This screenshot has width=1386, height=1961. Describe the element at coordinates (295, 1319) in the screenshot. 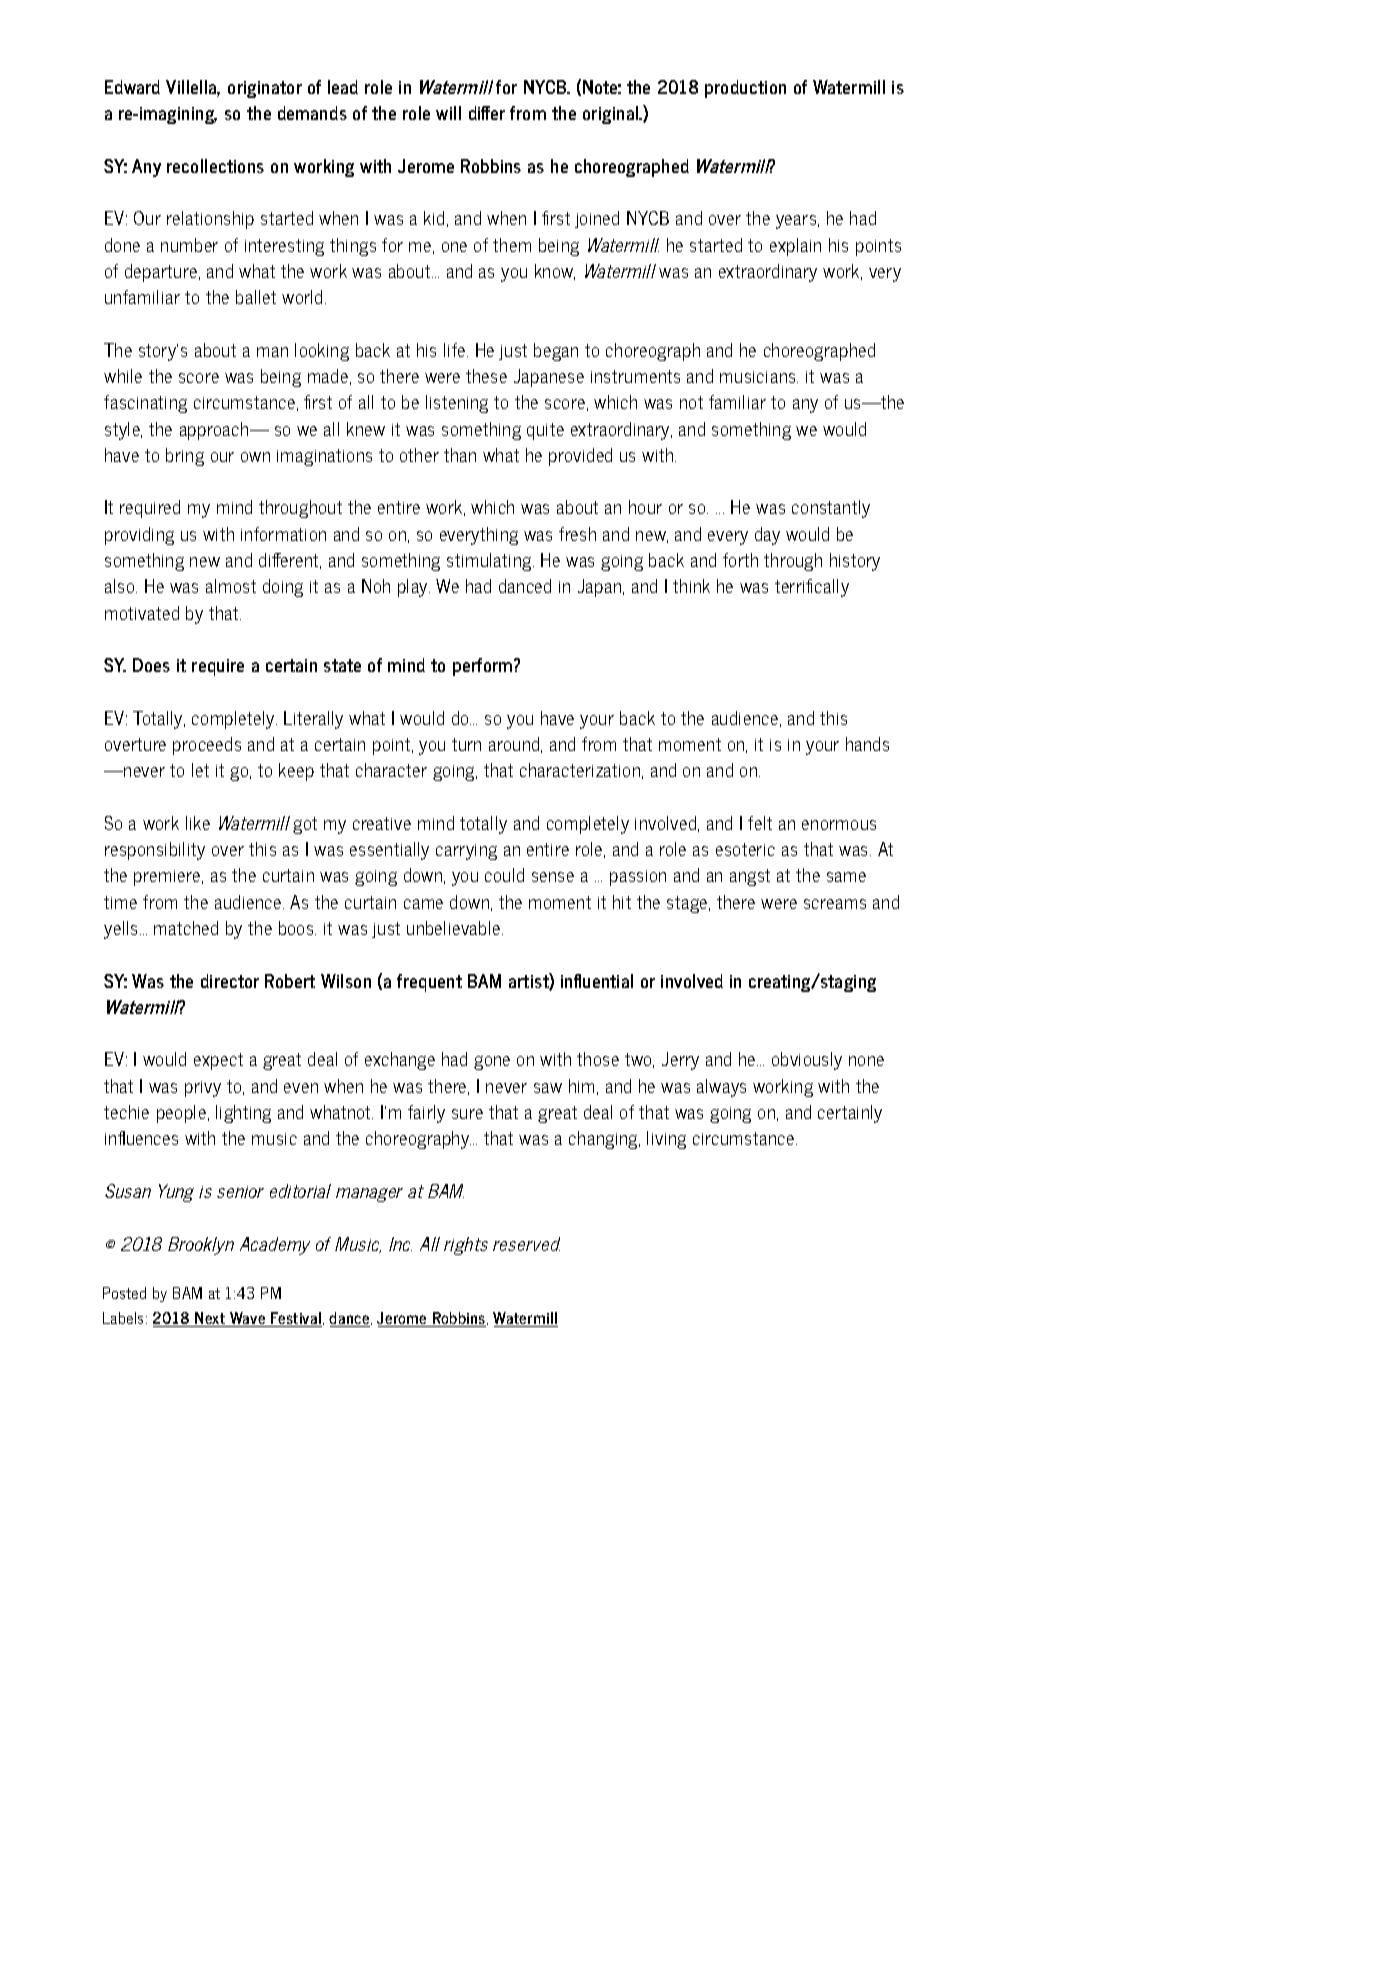

I see `Festival` at that location.
